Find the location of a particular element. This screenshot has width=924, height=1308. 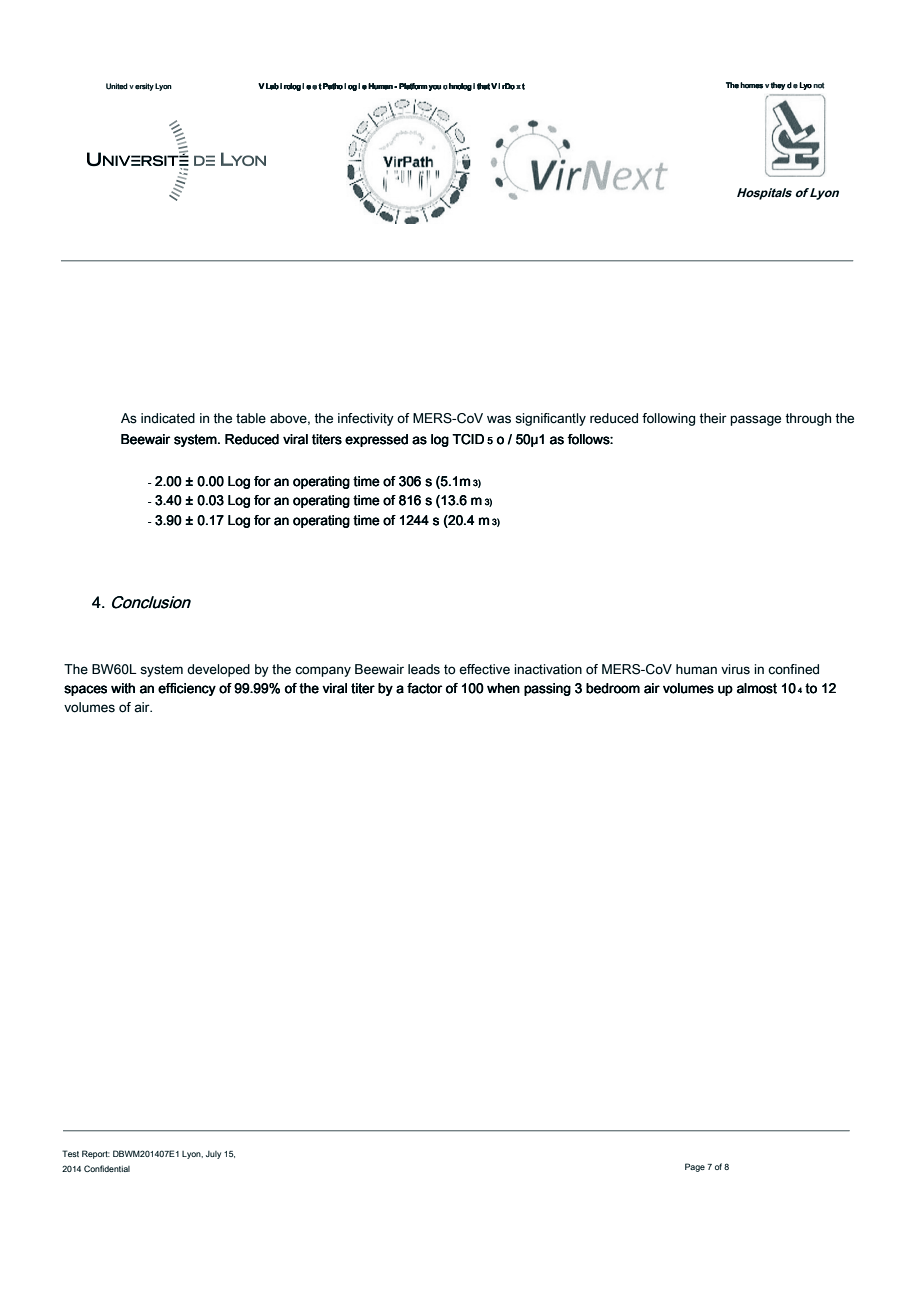

leads is located at coordinates (424, 669).
